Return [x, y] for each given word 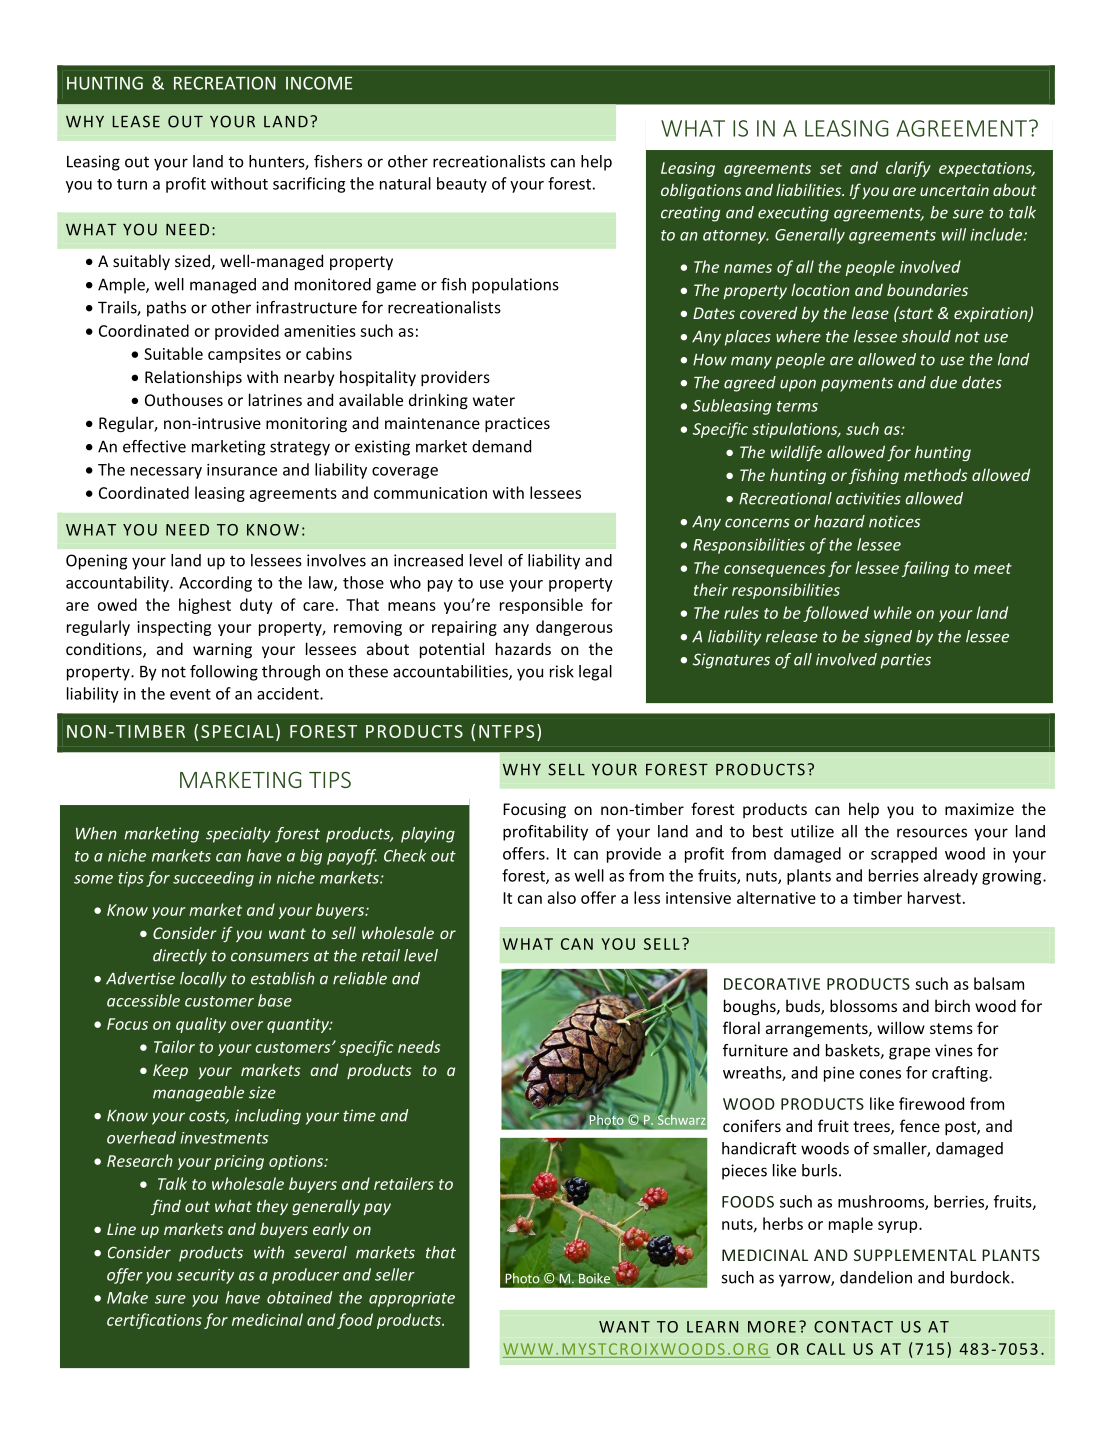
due [943, 382]
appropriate [412, 1299]
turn [132, 184]
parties [906, 661]
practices [517, 425]
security [205, 1276]
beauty [462, 185]
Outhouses [184, 399]
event [190, 694]
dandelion [876, 1277]
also [562, 897]
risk [562, 671]
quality [201, 1025]
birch [952, 1005]
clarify [908, 169]
